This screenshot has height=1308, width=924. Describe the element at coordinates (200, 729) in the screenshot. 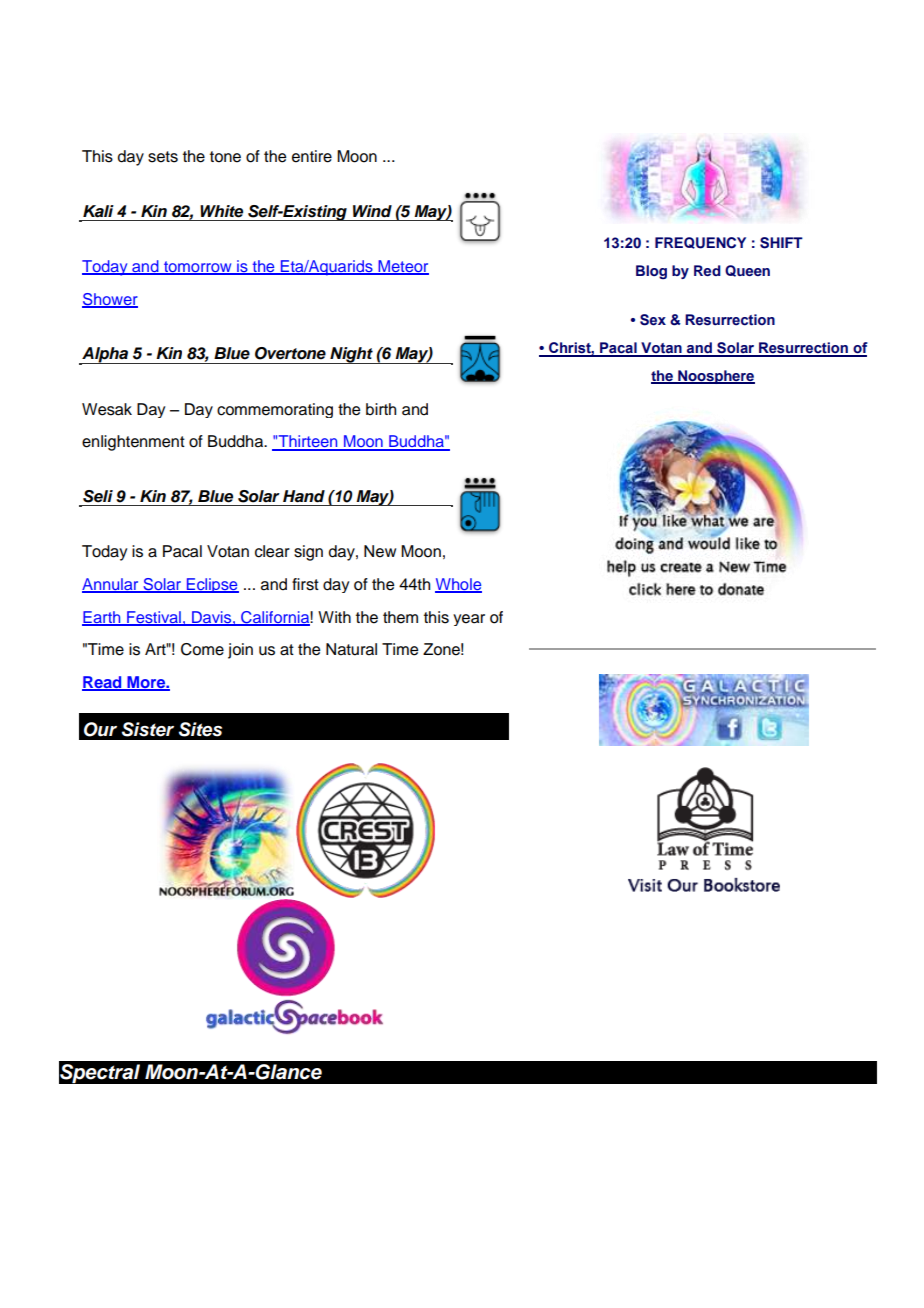

I see `Sites` at that location.
